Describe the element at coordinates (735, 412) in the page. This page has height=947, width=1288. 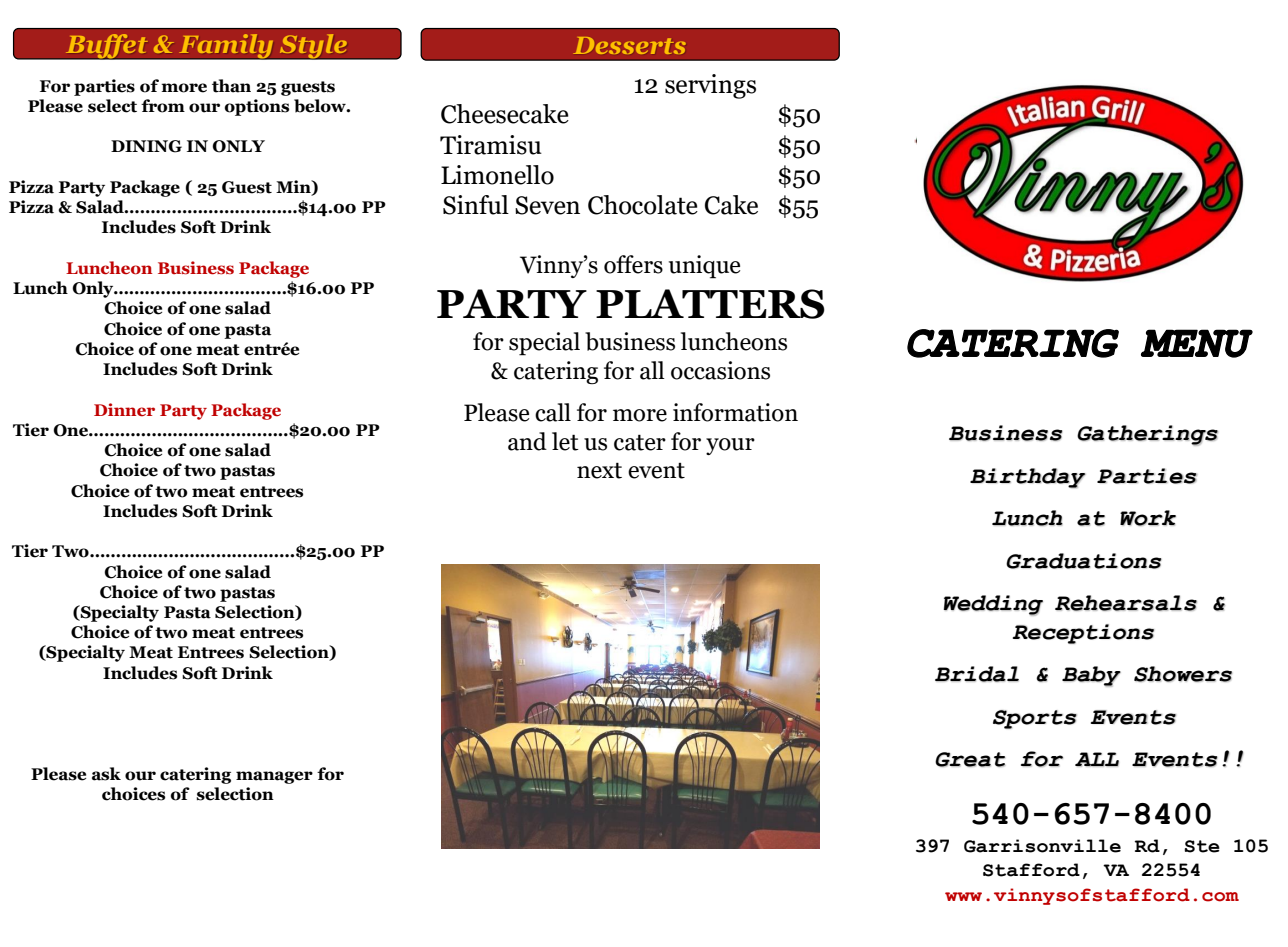
I see `information` at that location.
